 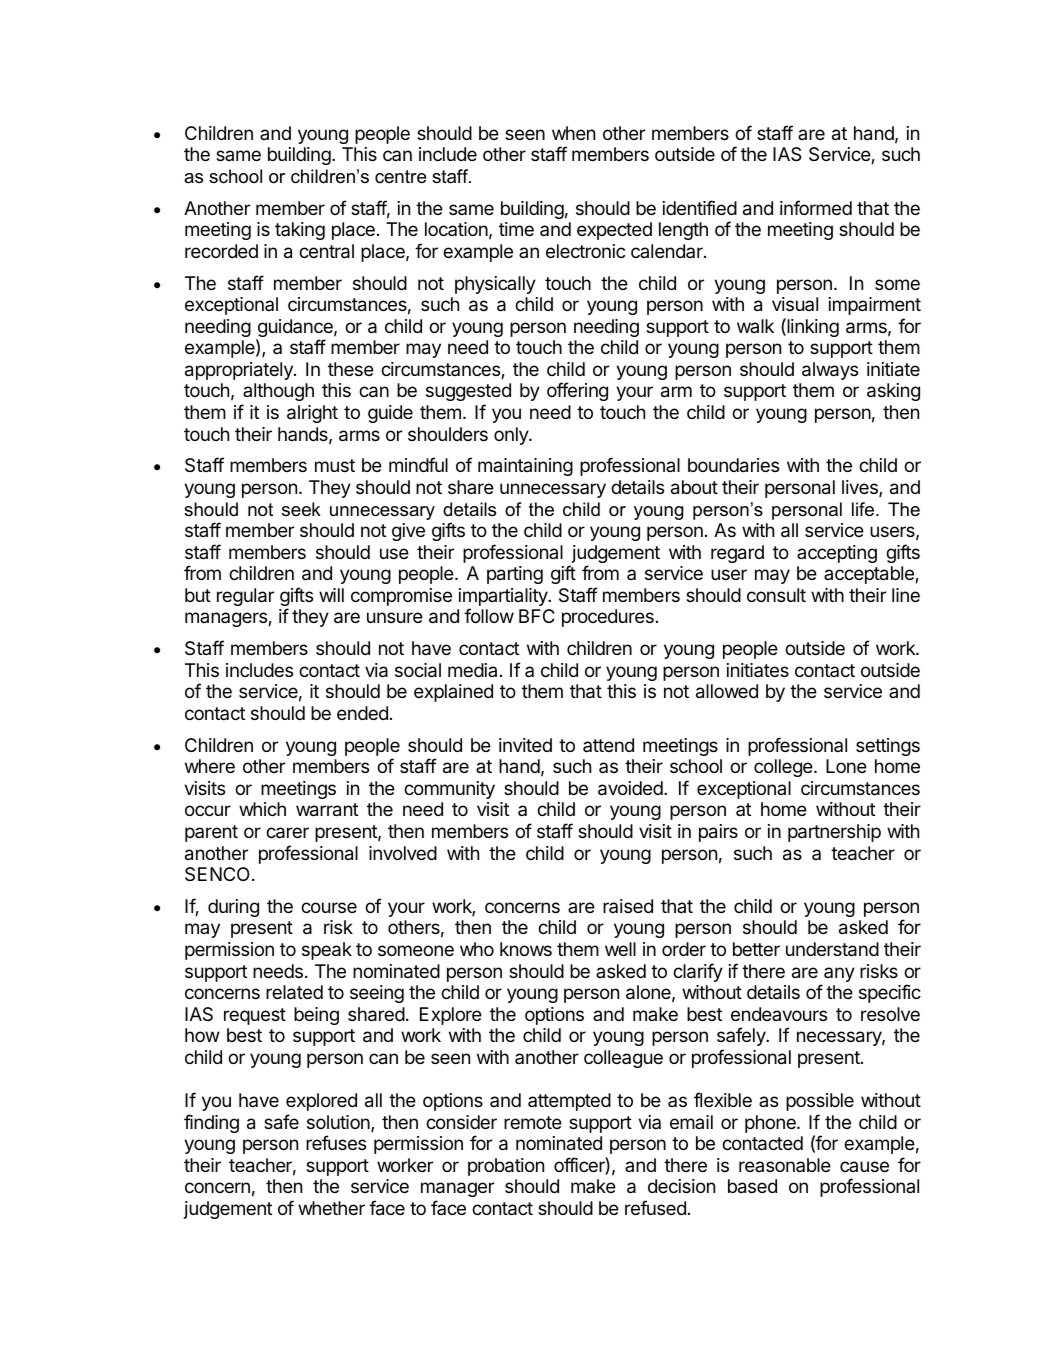 I want to click on whether, so click(x=331, y=1208).
